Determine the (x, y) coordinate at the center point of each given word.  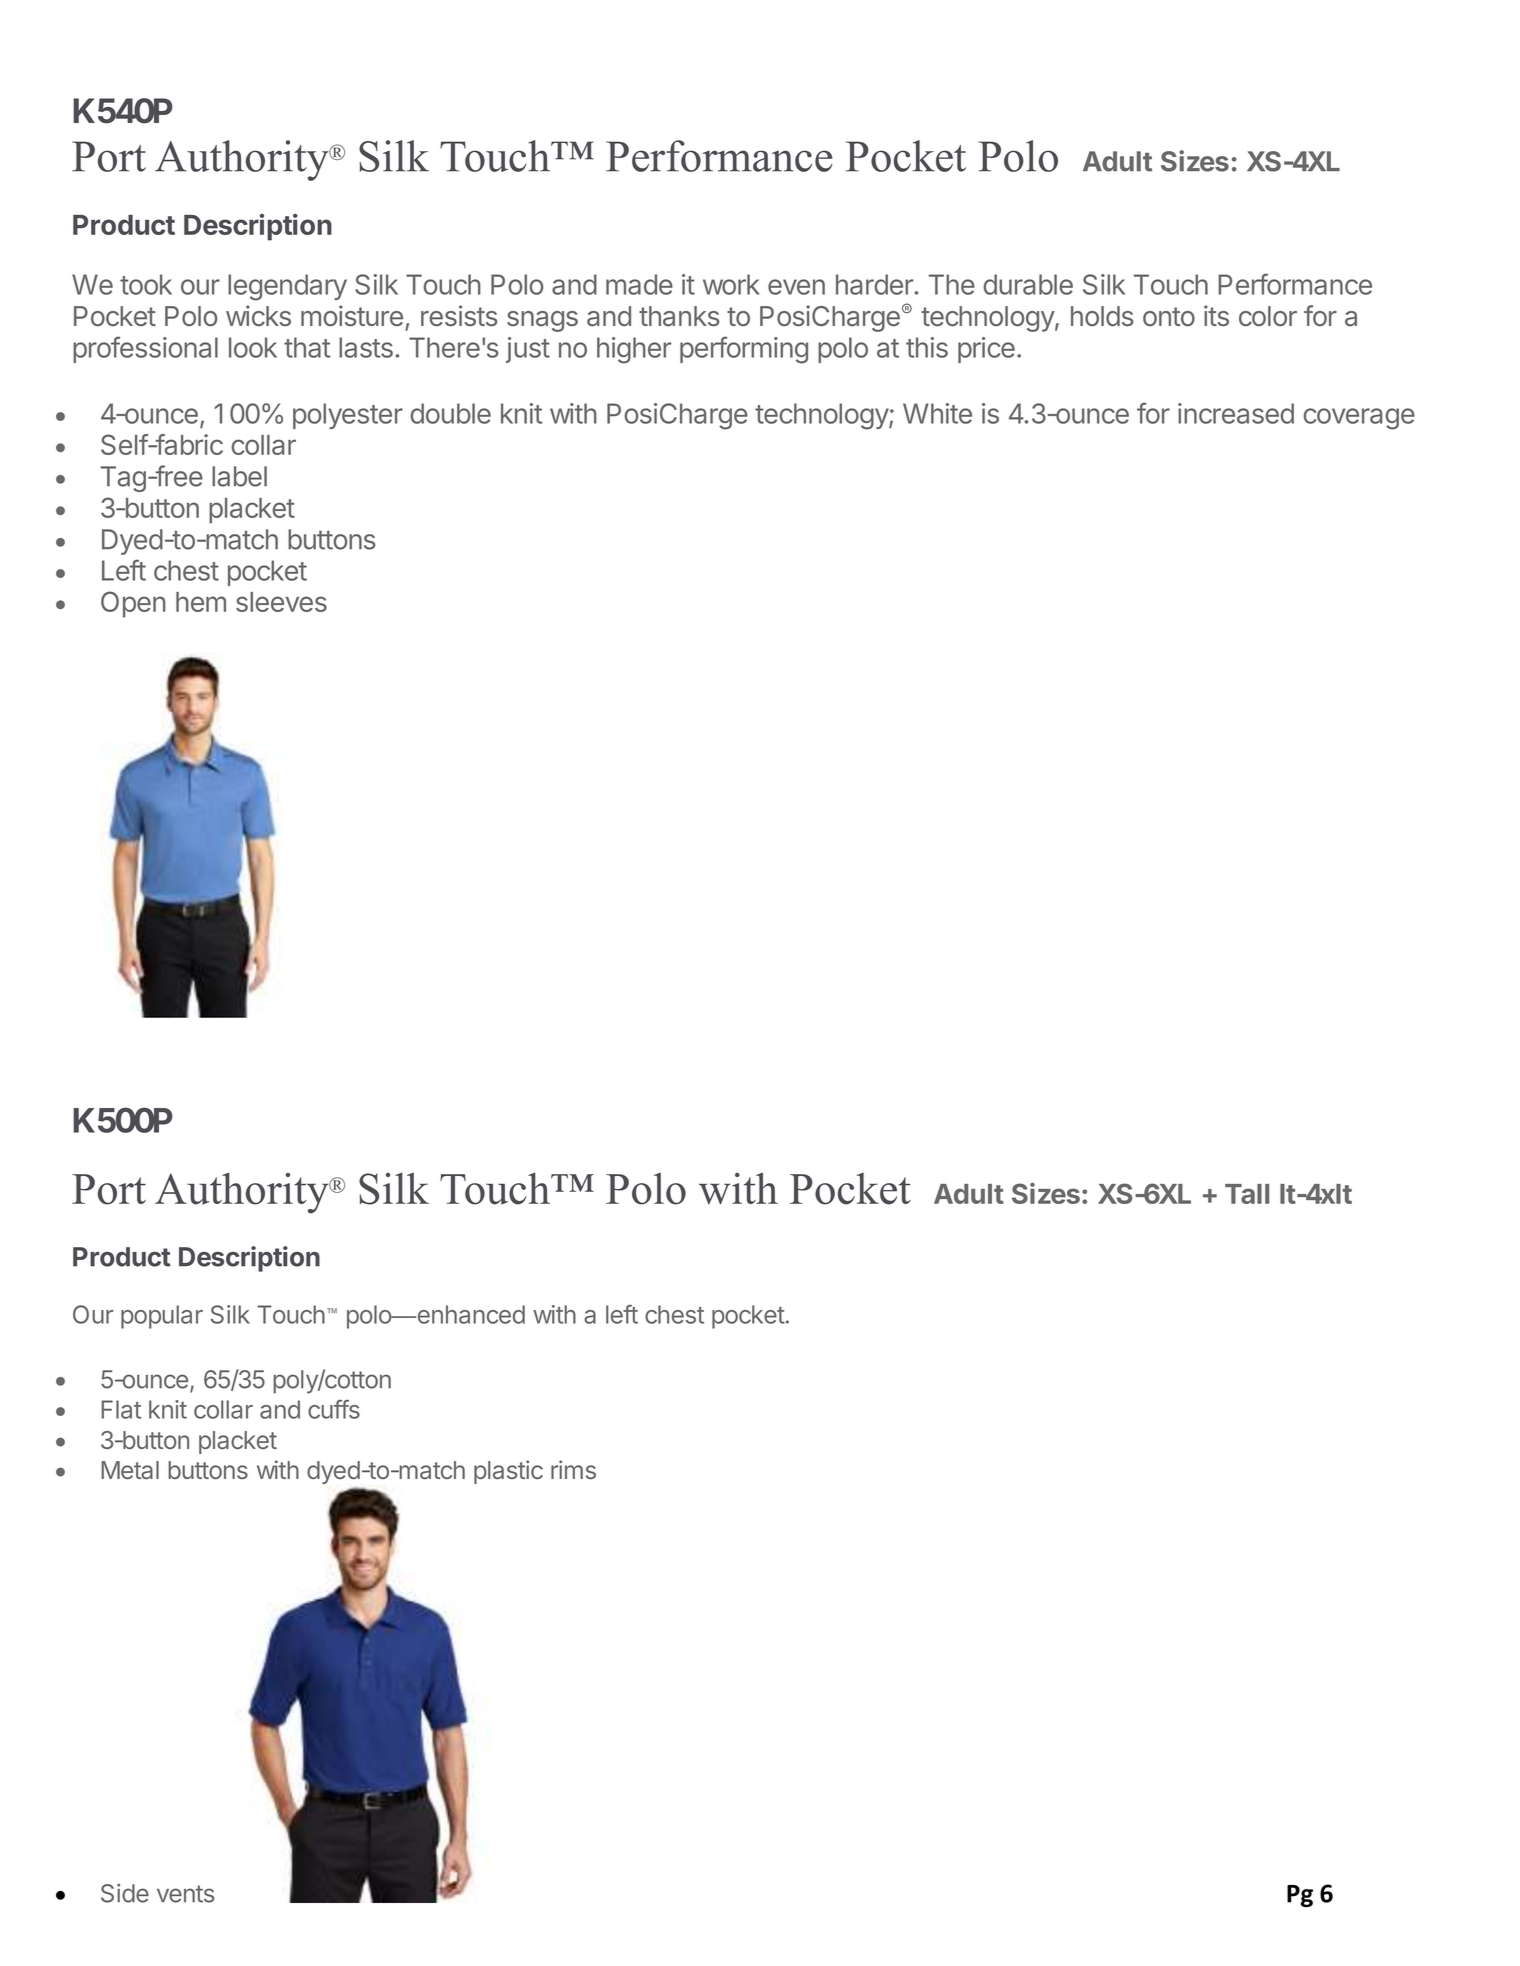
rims (573, 1469)
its (1216, 315)
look (253, 347)
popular (162, 1317)
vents (185, 1894)
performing (744, 350)
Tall (1247, 1194)
